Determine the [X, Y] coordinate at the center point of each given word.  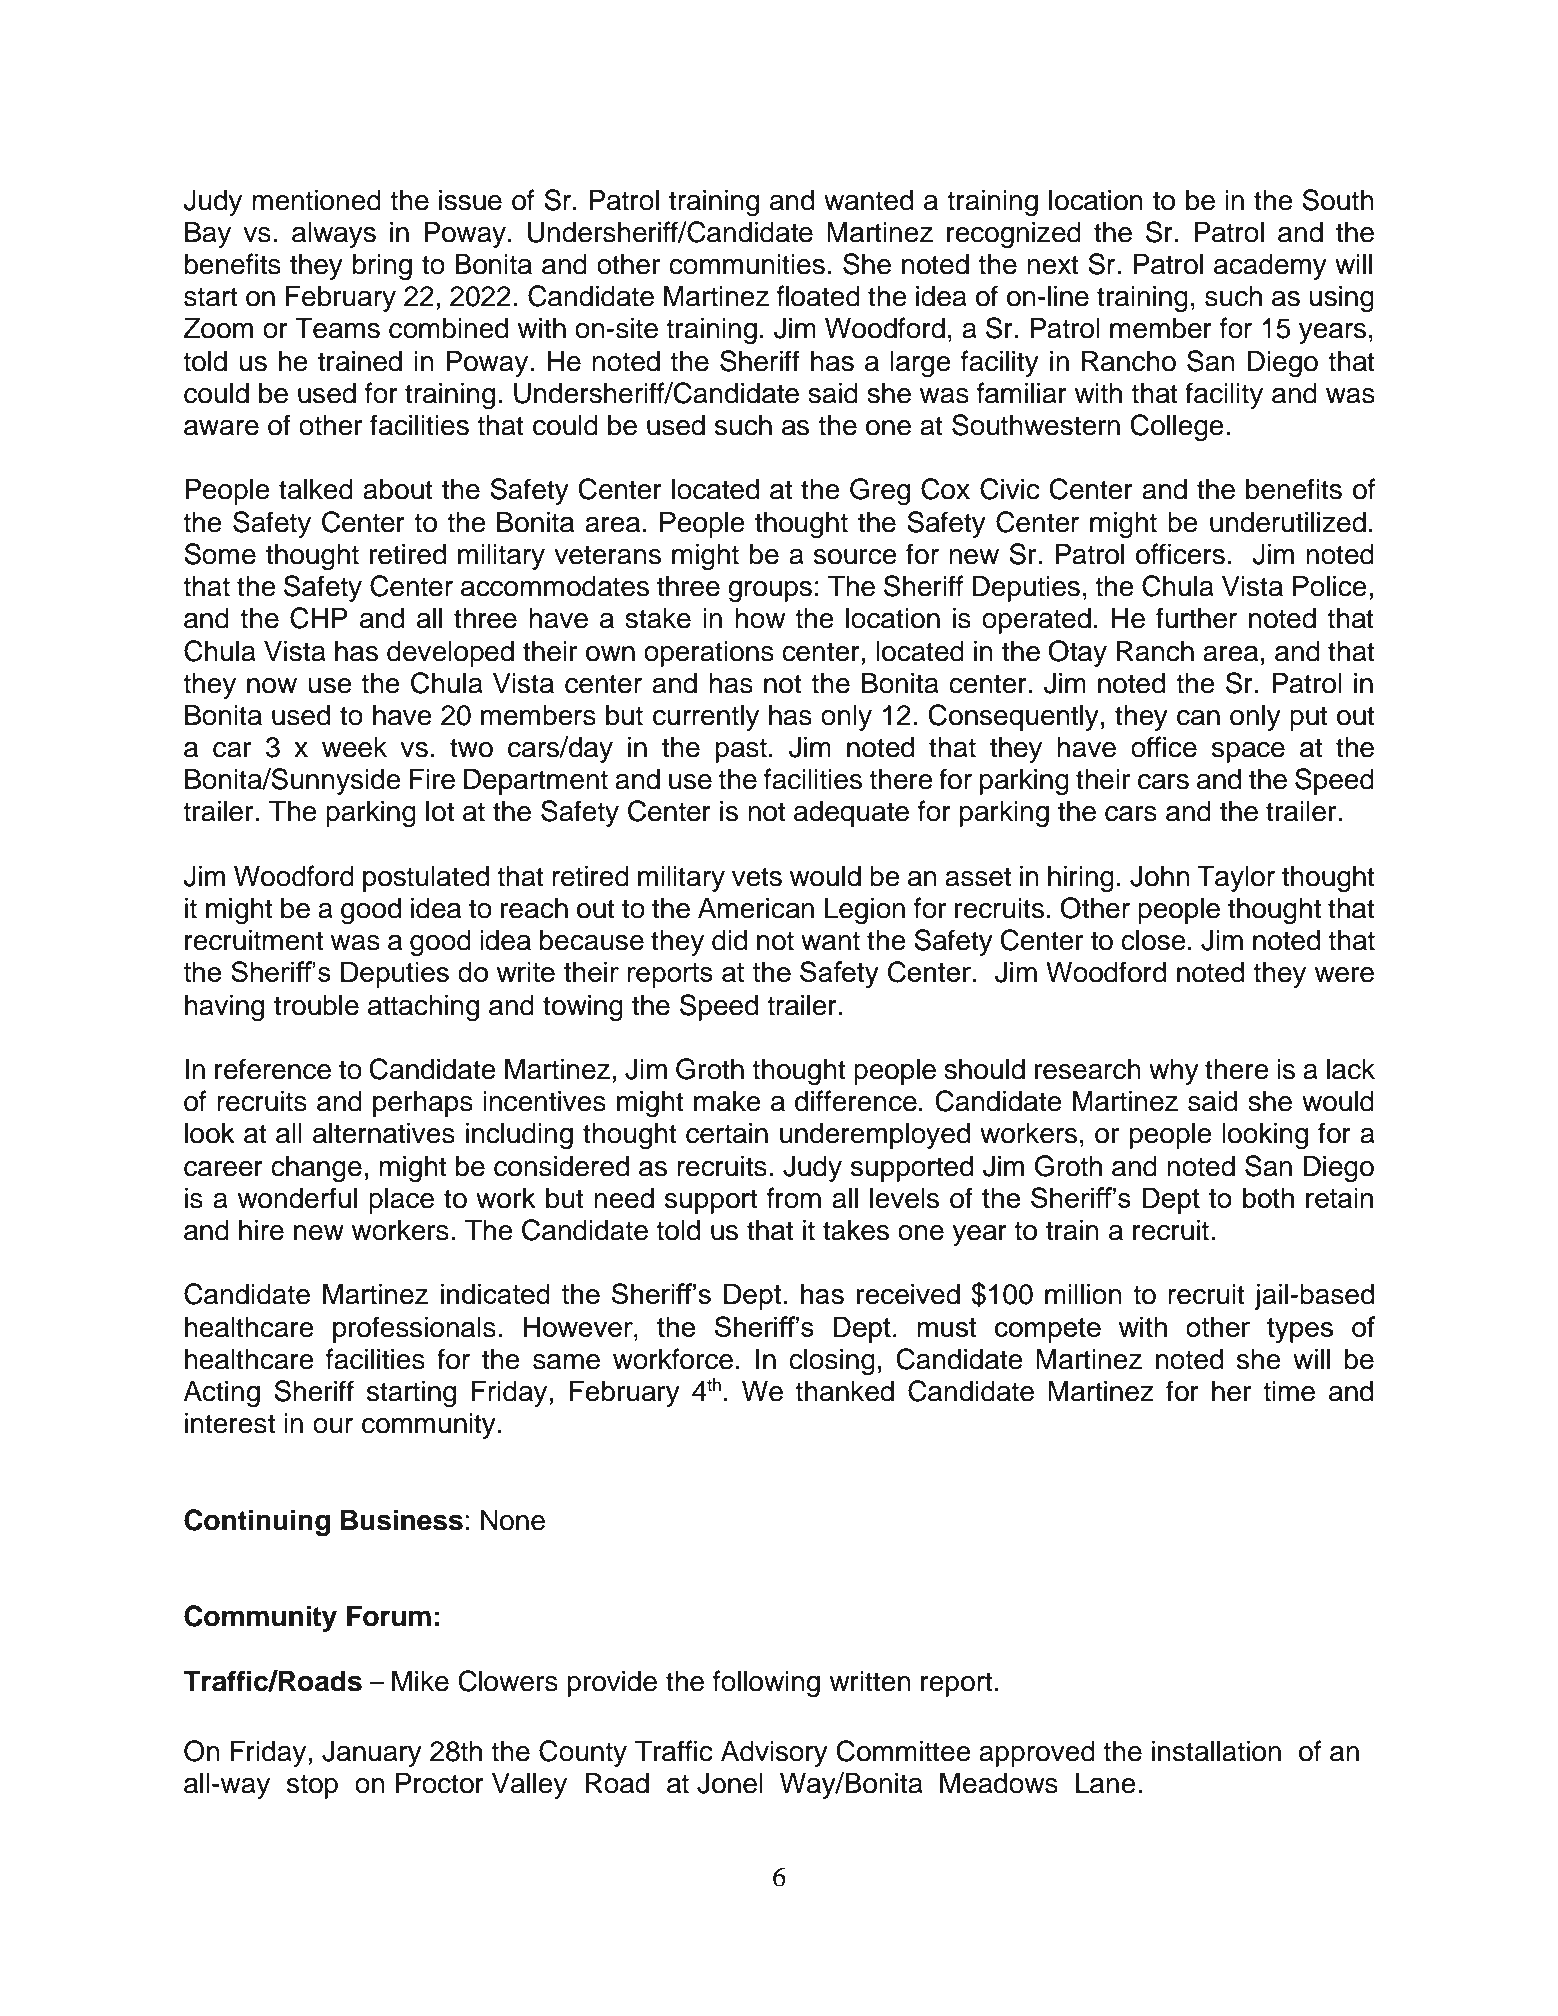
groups [770, 591]
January [372, 1753]
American [756, 908]
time [1289, 1391]
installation [1216, 1751]
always [334, 234]
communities [747, 264]
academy [1270, 266]
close [1153, 940]
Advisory [774, 1753]
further [1196, 618]
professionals [414, 1329]
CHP [319, 618]
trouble [316, 1005]
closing [832, 1362]
